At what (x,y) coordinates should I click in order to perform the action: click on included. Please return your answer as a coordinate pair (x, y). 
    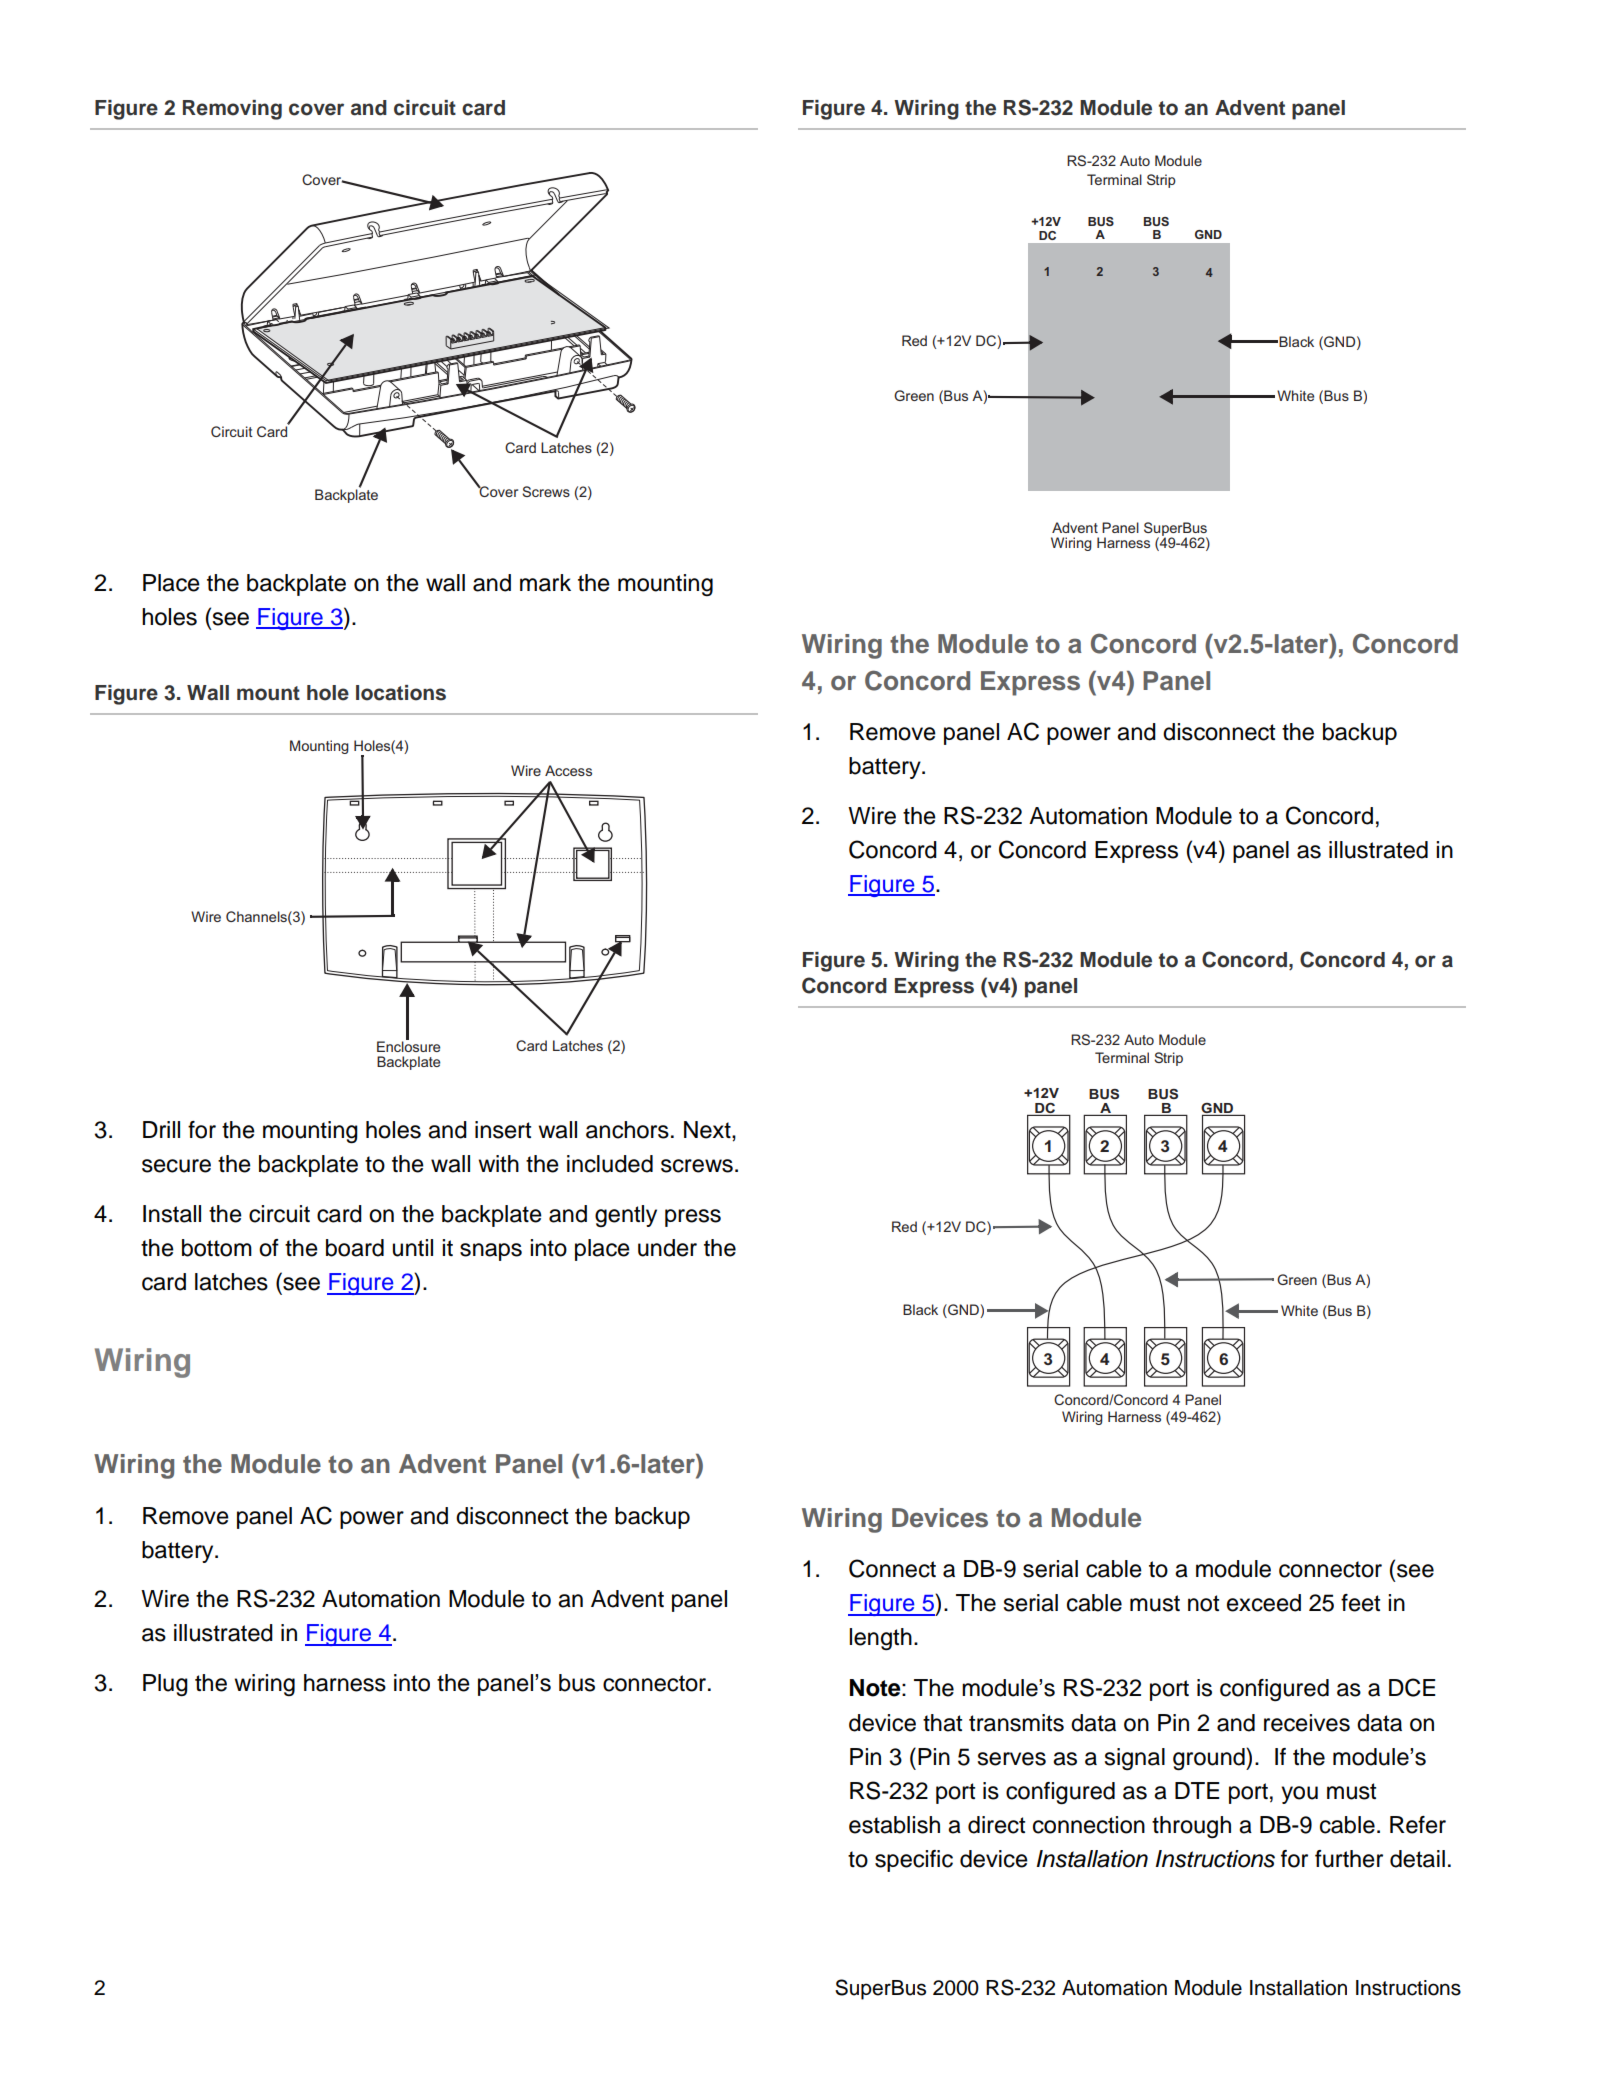
    Looking at the image, I should click on (610, 1164).
